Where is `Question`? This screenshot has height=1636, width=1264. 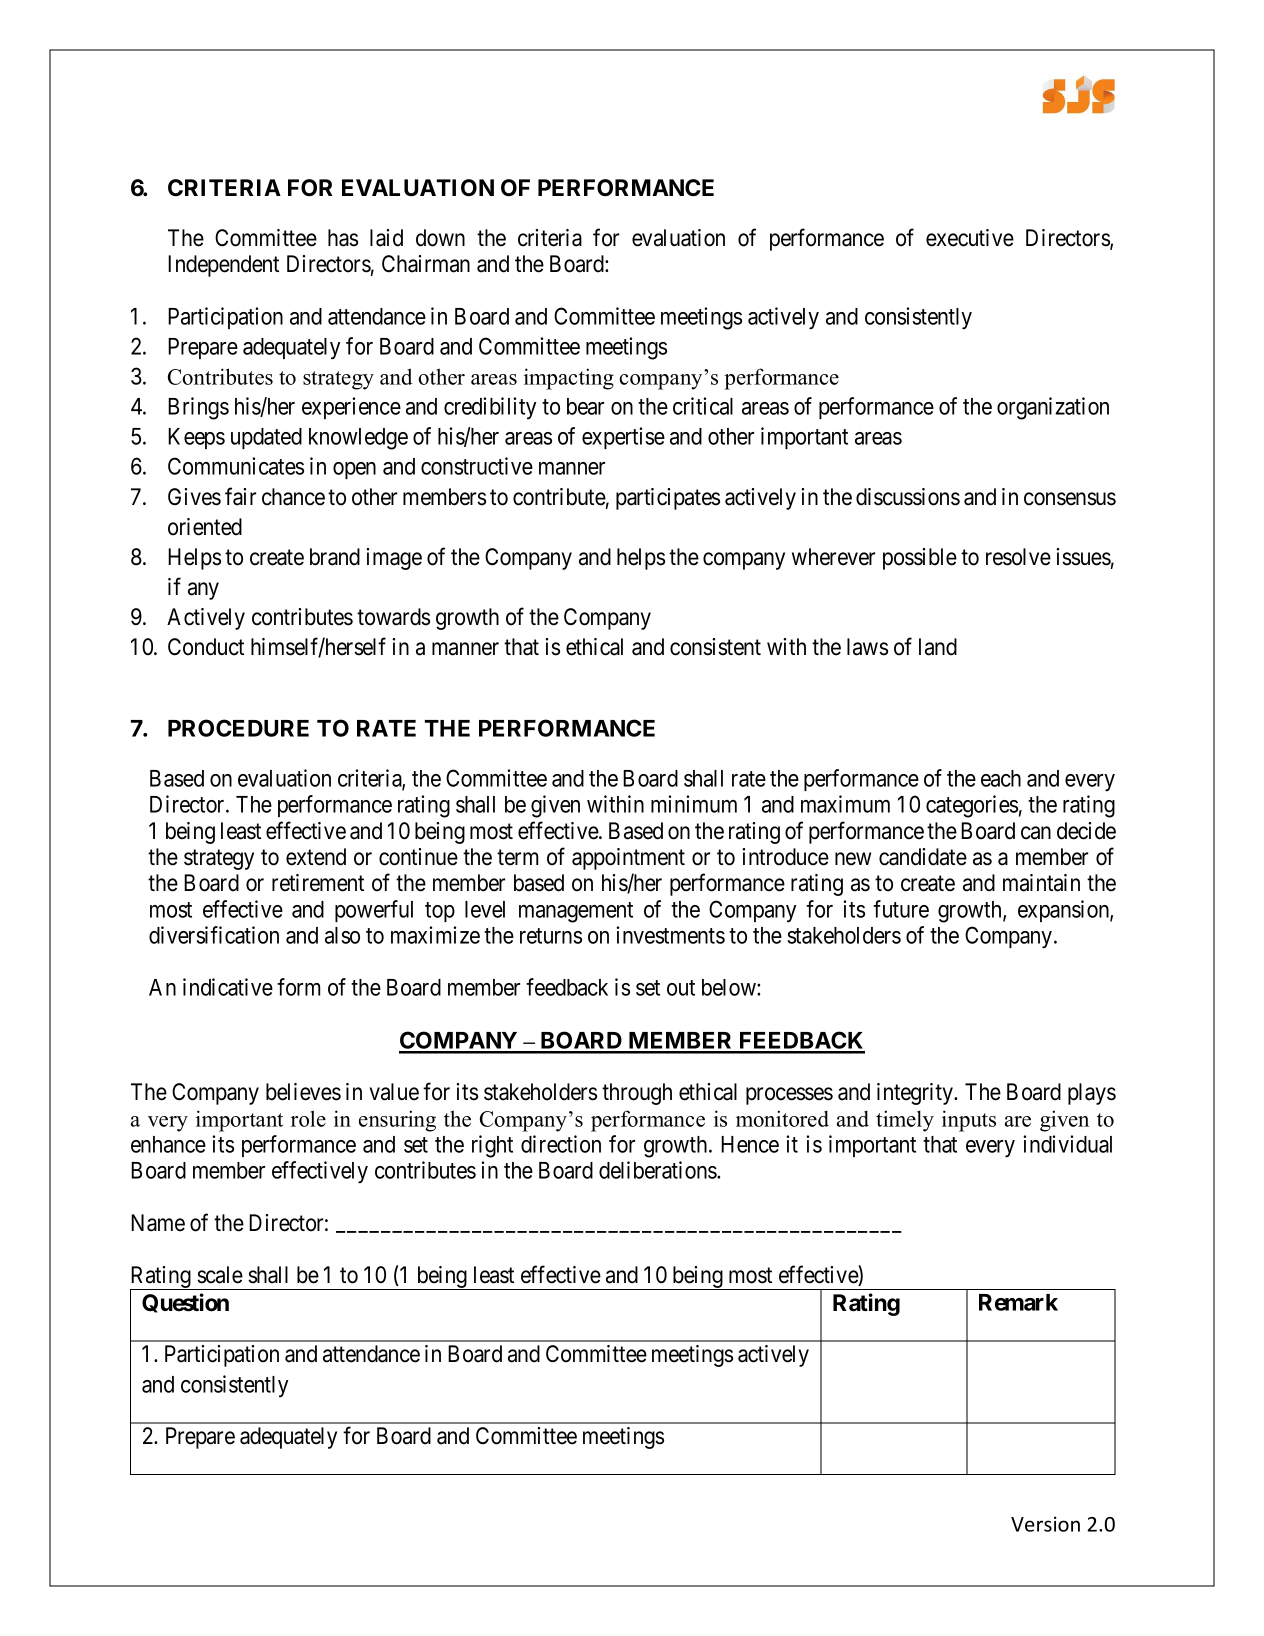 Question is located at coordinates (185, 1303).
